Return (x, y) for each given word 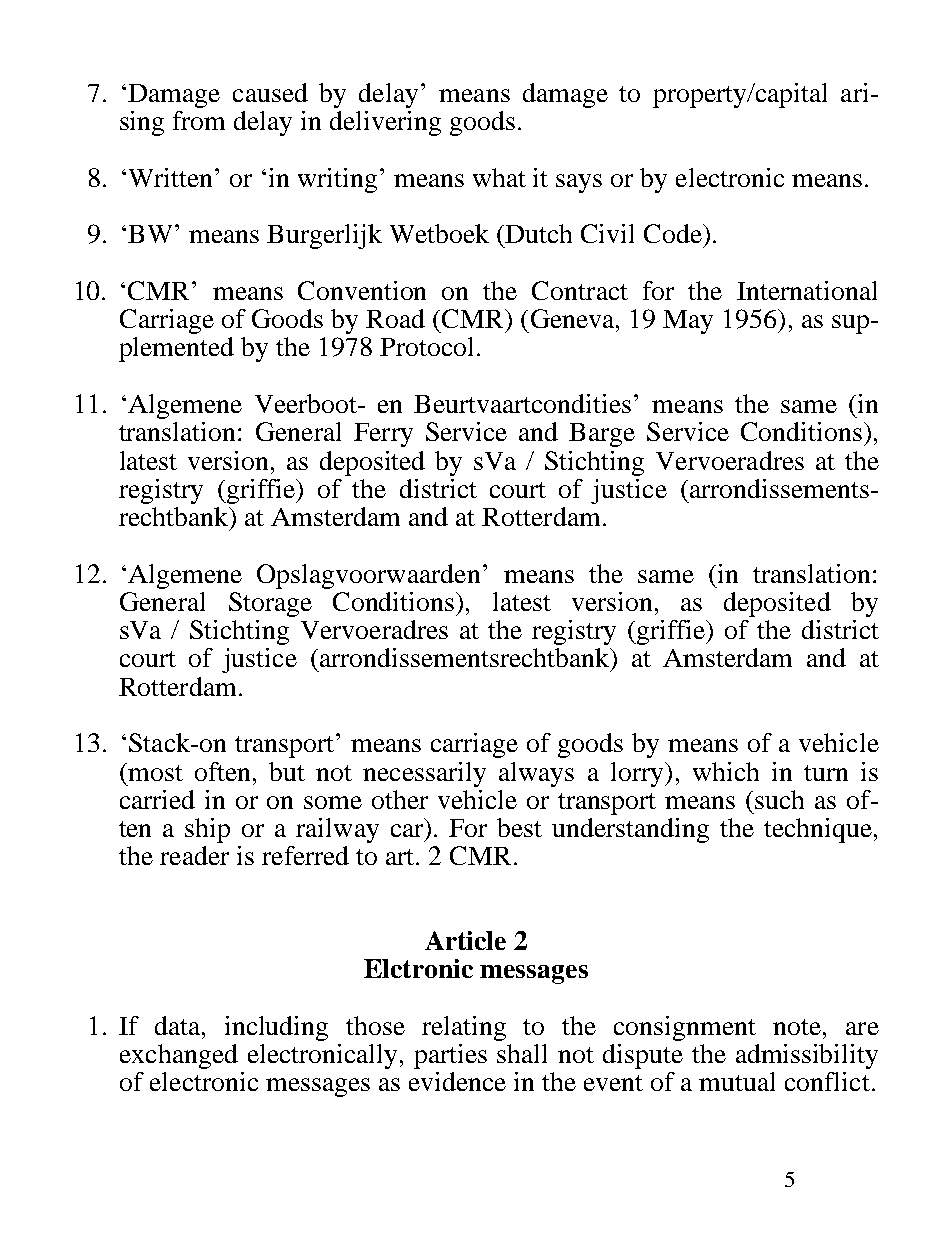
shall (522, 1053)
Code (674, 233)
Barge (602, 435)
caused (270, 92)
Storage (270, 604)
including (276, 1028)
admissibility (807, 1056)
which (726, 771)
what (499, 177)
